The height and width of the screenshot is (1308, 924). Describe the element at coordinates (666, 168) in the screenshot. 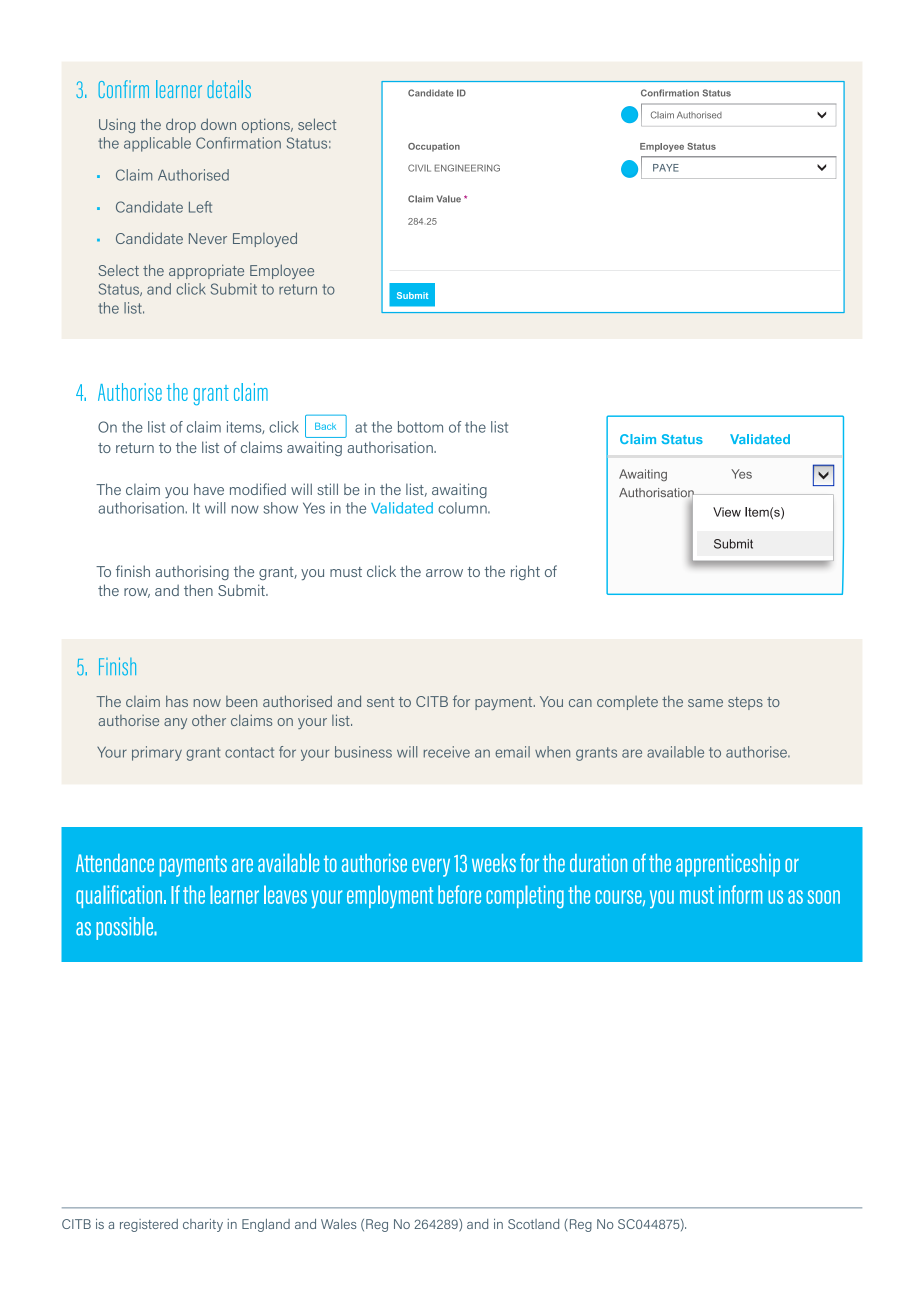

I see `PAYE` at that location.
